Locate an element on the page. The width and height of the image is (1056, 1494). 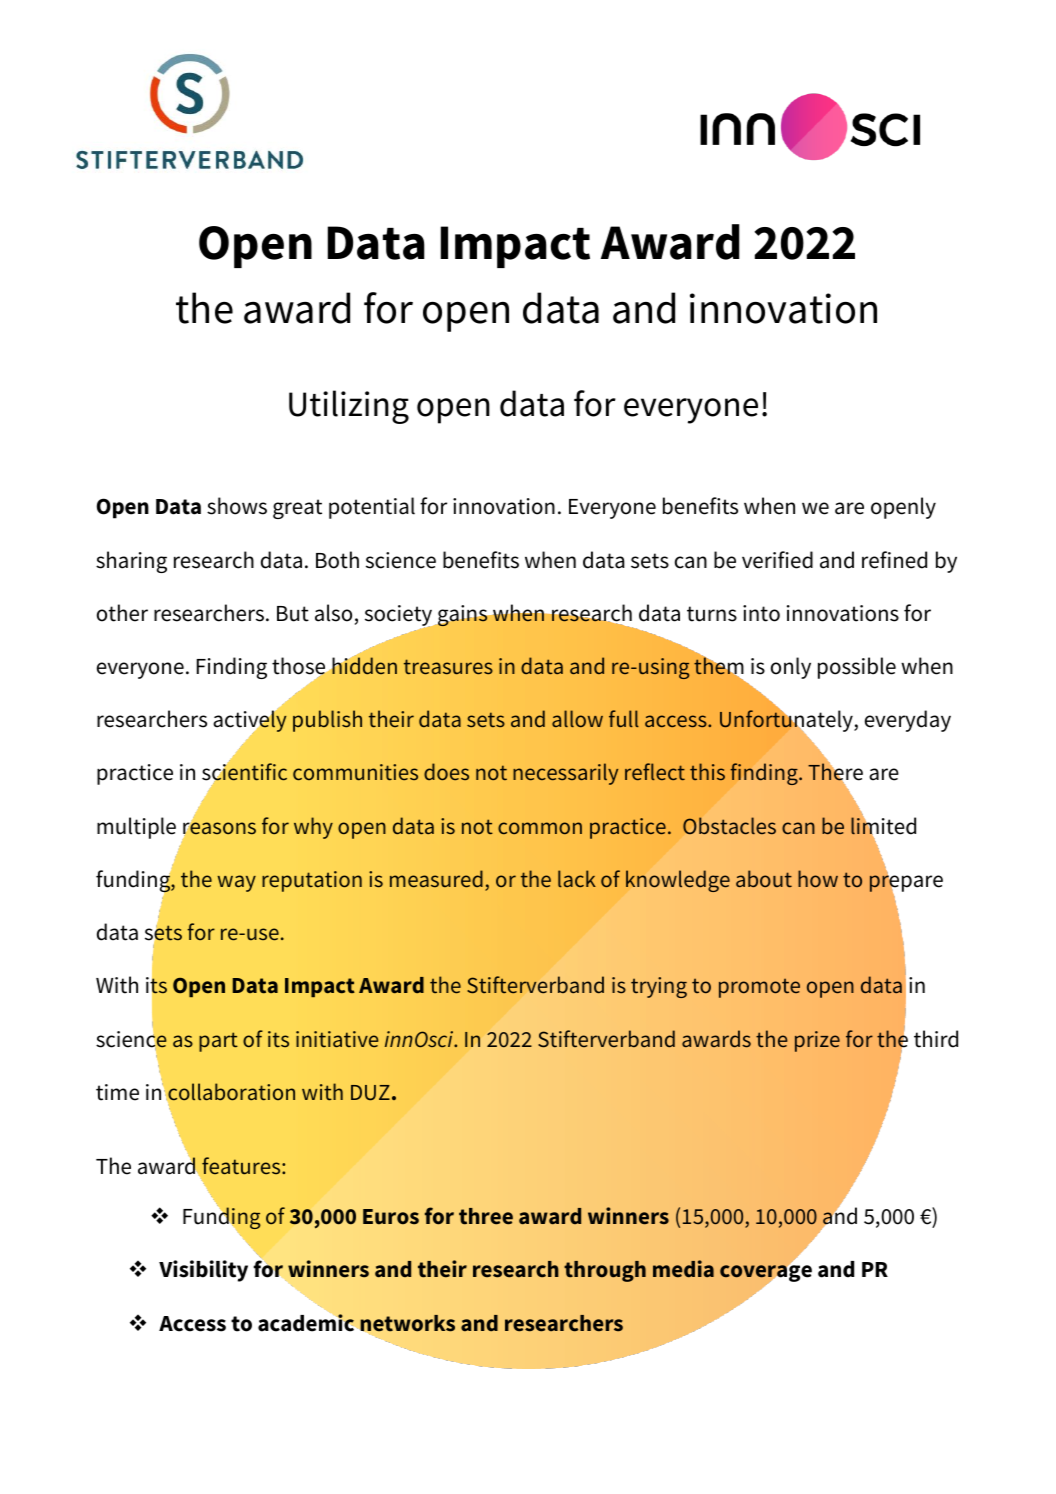
multiple is located at coordinates (136, 828).
